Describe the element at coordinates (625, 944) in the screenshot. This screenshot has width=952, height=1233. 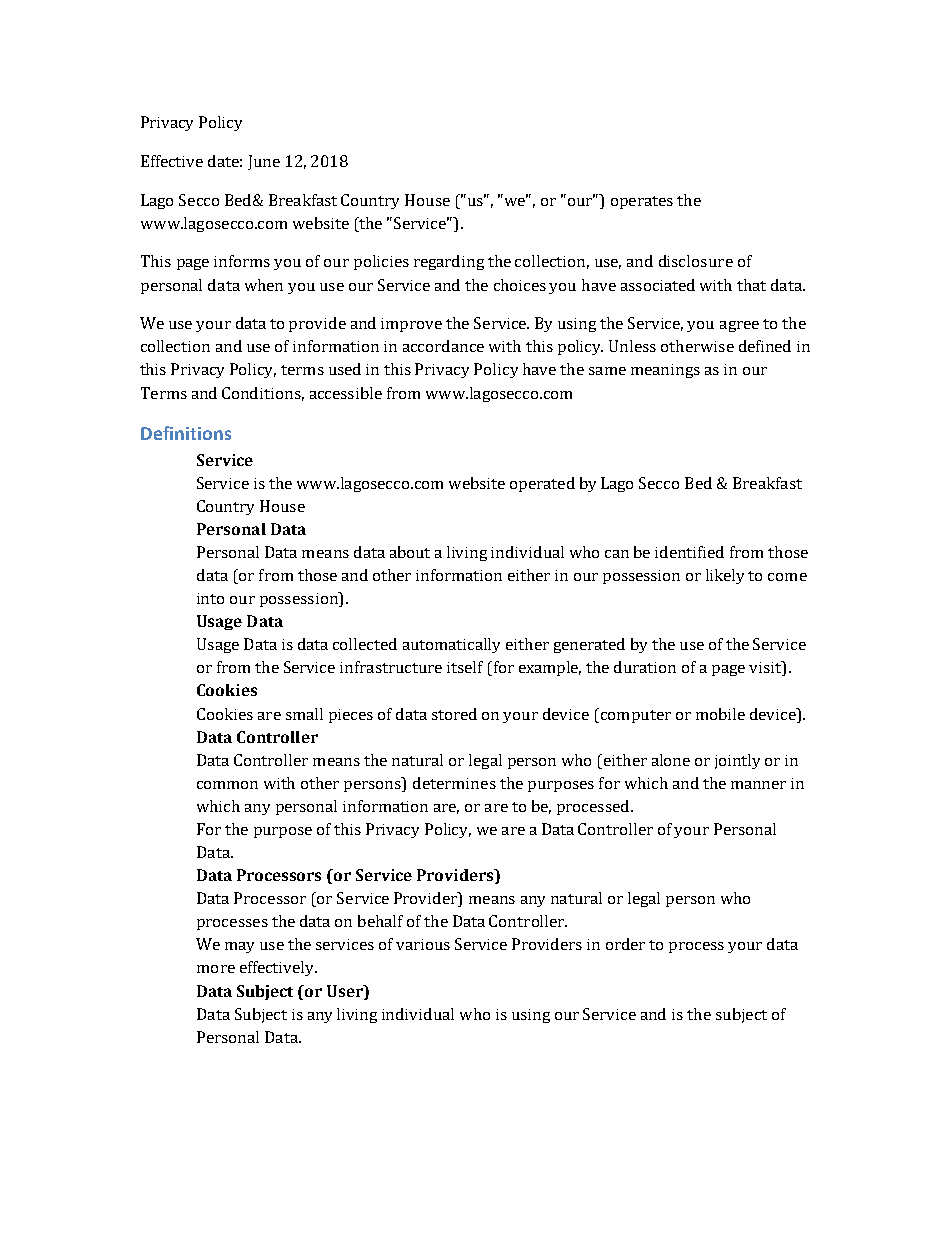
I see `order` at that location.
